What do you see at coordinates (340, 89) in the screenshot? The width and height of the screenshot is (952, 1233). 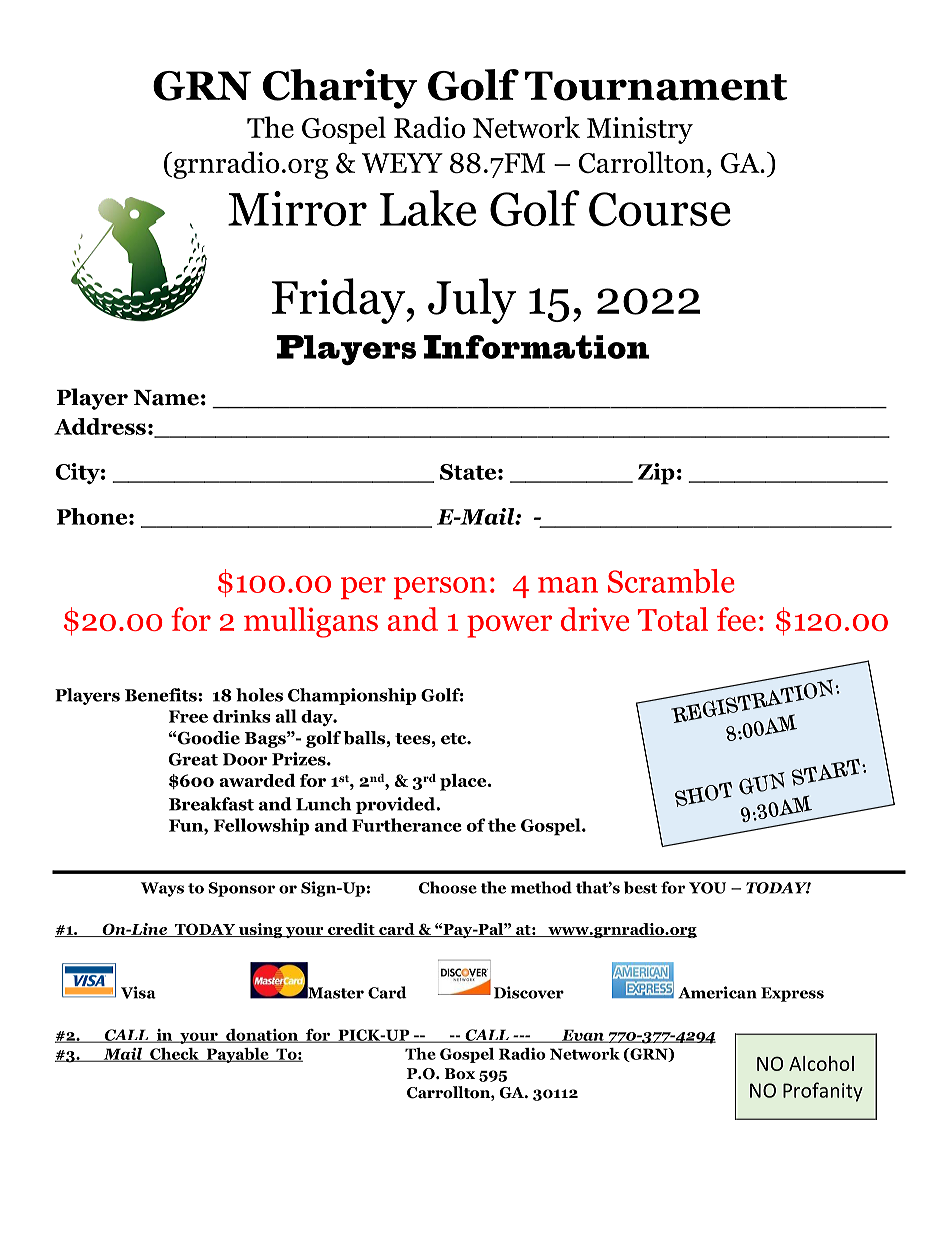 I see `Charity` at bounding box center [340, 89].
